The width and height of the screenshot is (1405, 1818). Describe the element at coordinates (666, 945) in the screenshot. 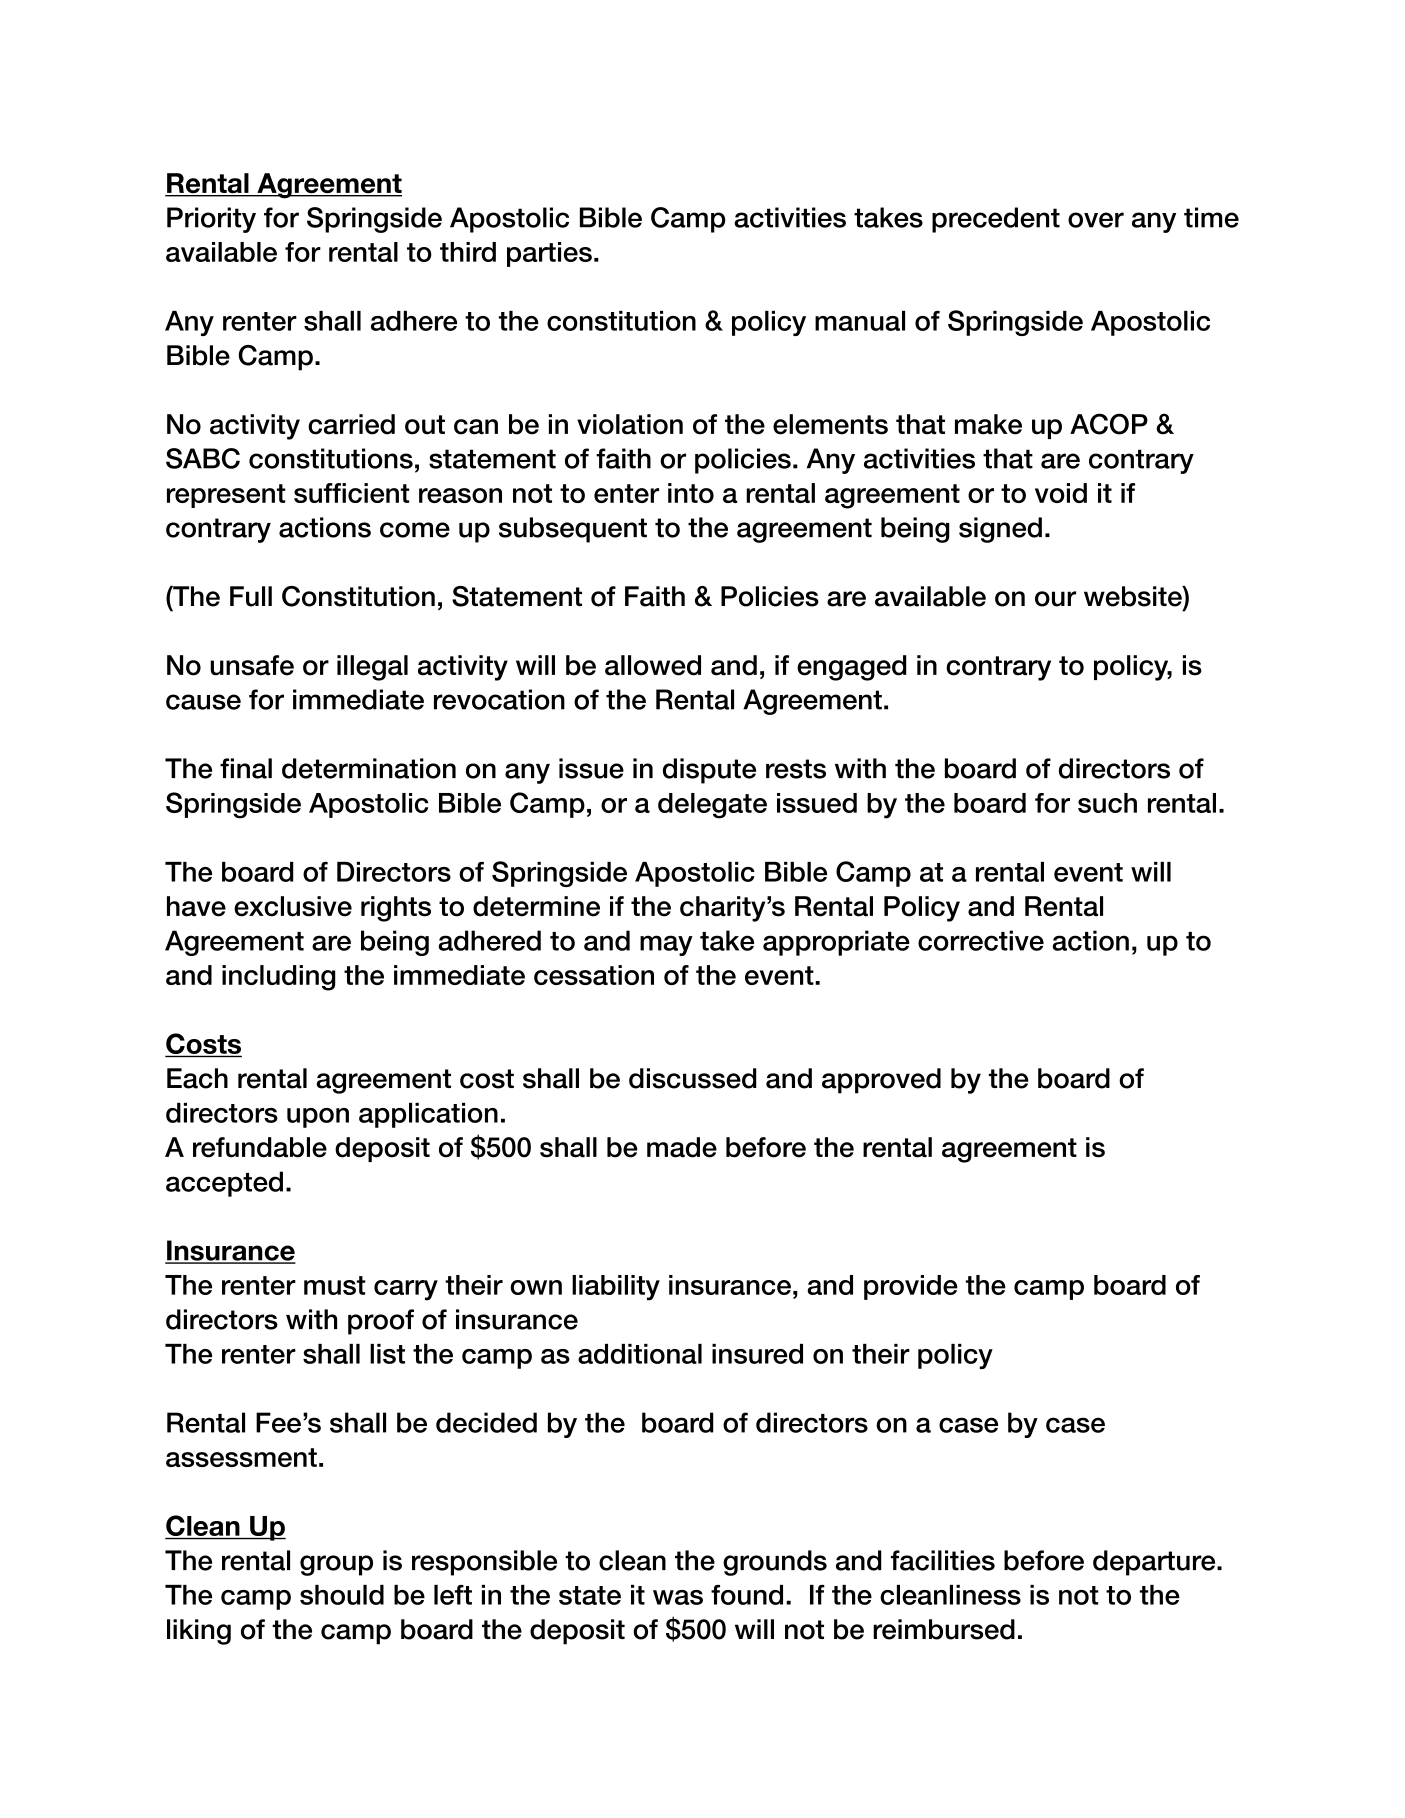

I see `may` at that location.
